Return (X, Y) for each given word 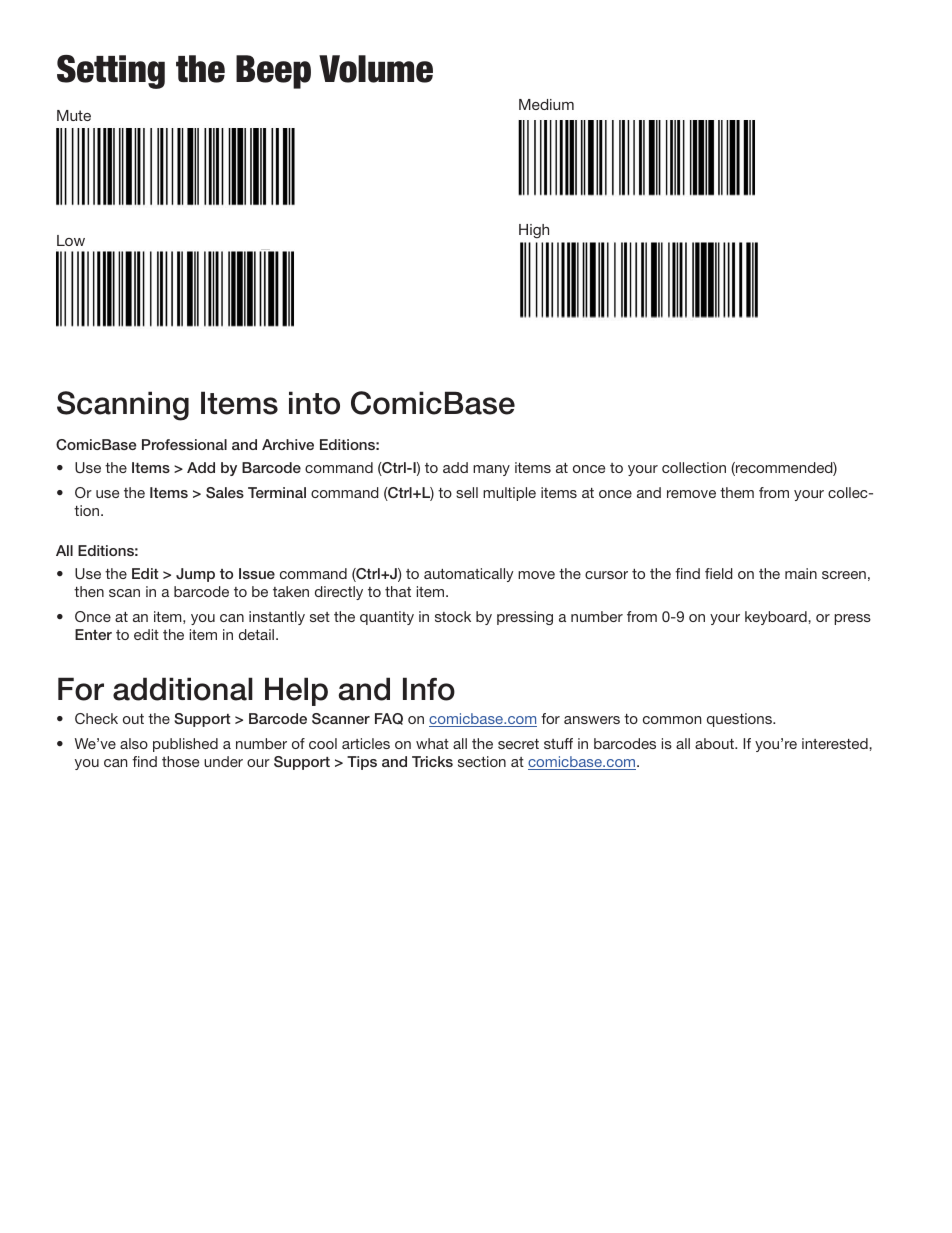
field (719, 573)
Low (71, 240)
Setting (111, 72)
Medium (546, 104)
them (737, 492)
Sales (225, 492)
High (534, 231)
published (185, 745)
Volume (376, 69)
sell (467, 492)
